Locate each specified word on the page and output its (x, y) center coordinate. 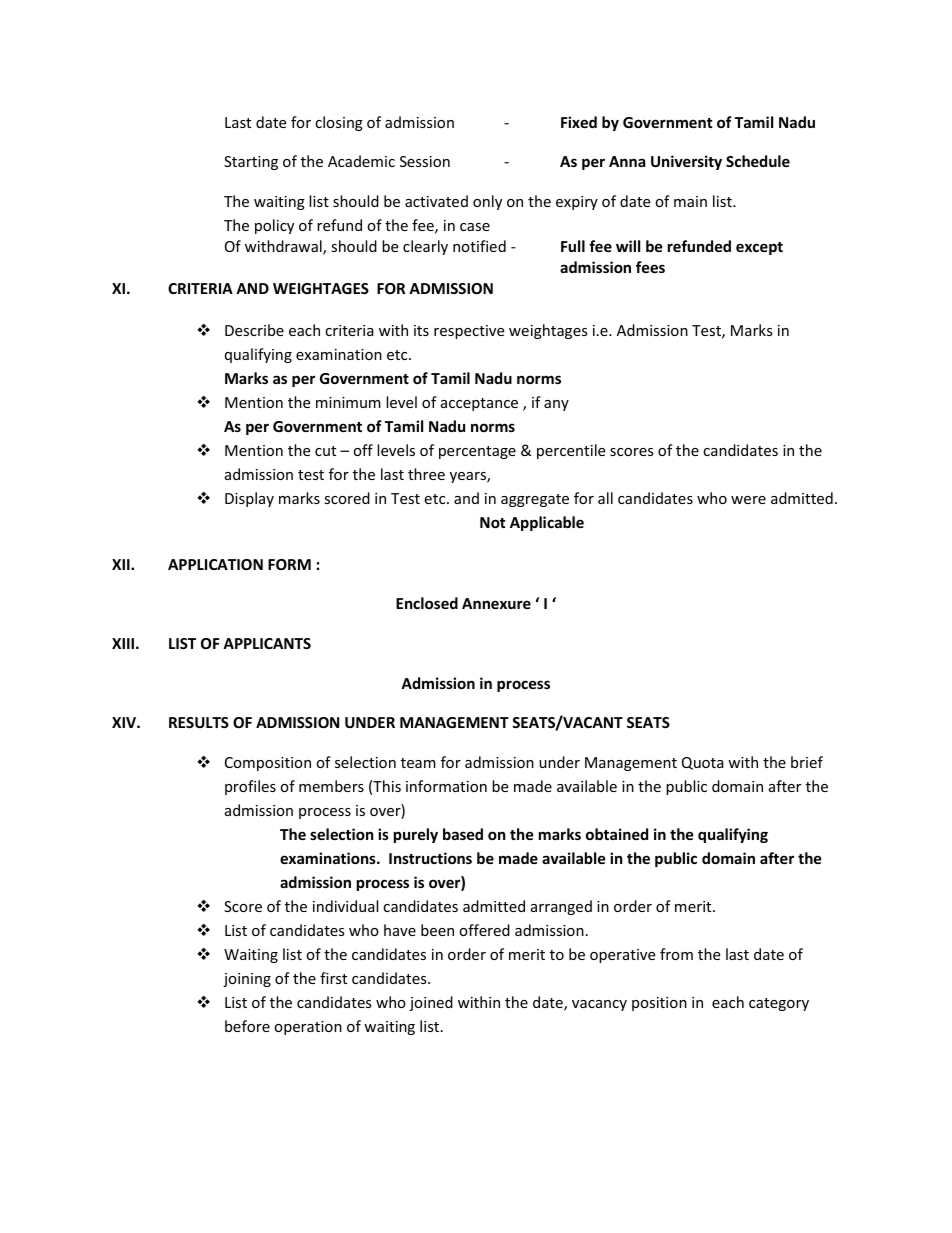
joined (431, 1003)
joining (247, 980)
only (487, 202)
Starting (251, 163)
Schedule (758, 161)
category (779, 1004)
